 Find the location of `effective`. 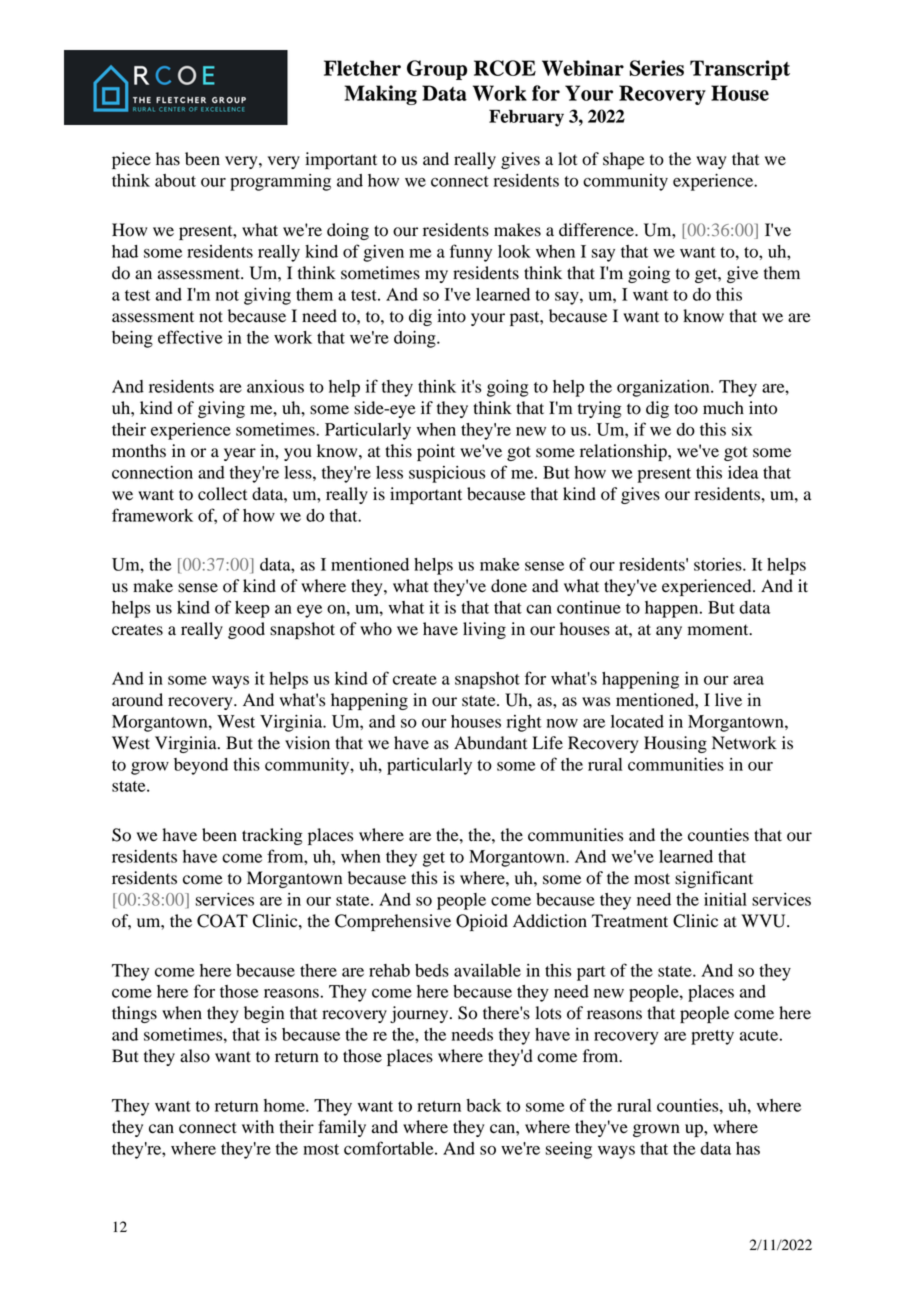

effective is located at coordinates (190, 337).
